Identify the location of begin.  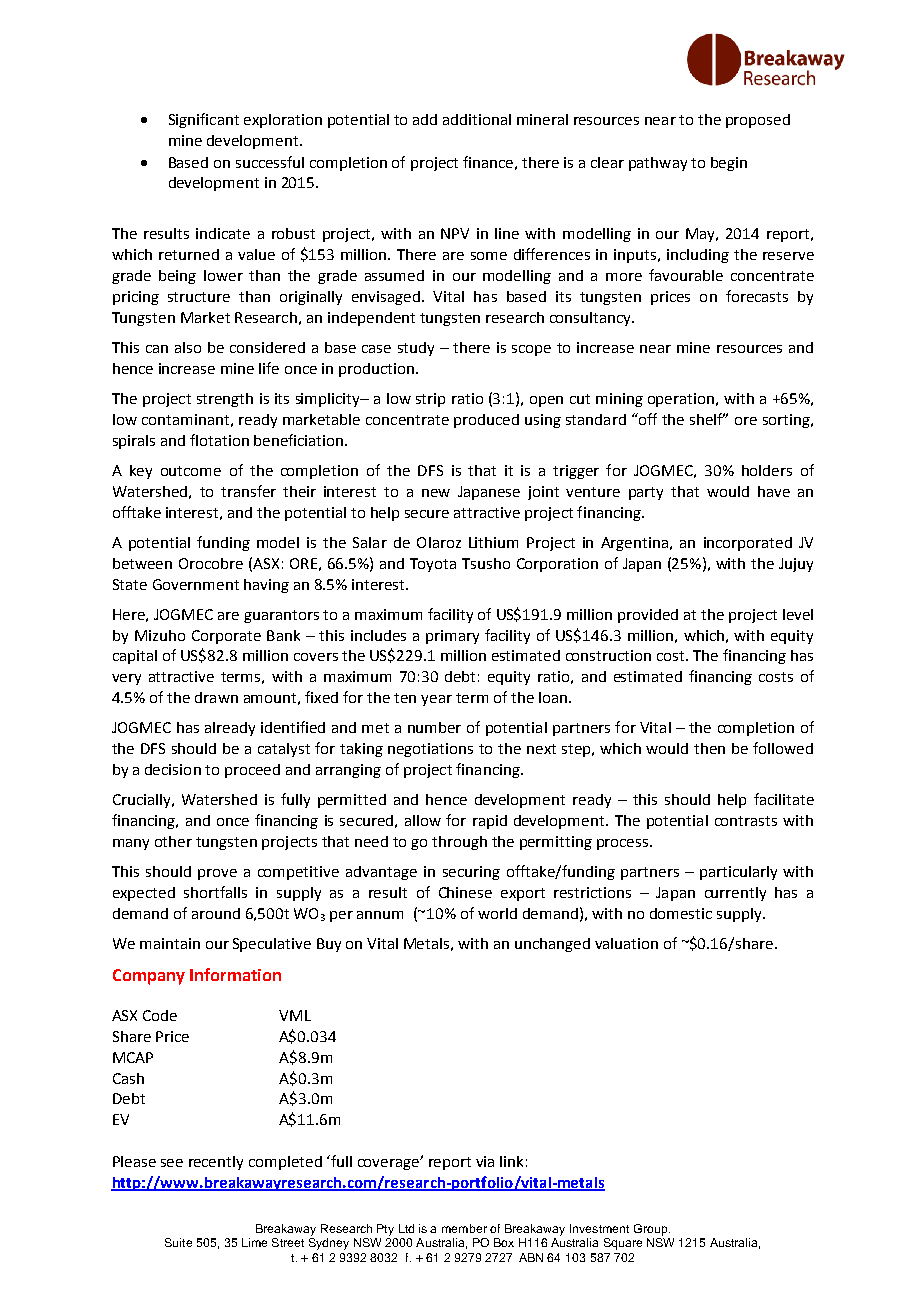
(729, 164).
